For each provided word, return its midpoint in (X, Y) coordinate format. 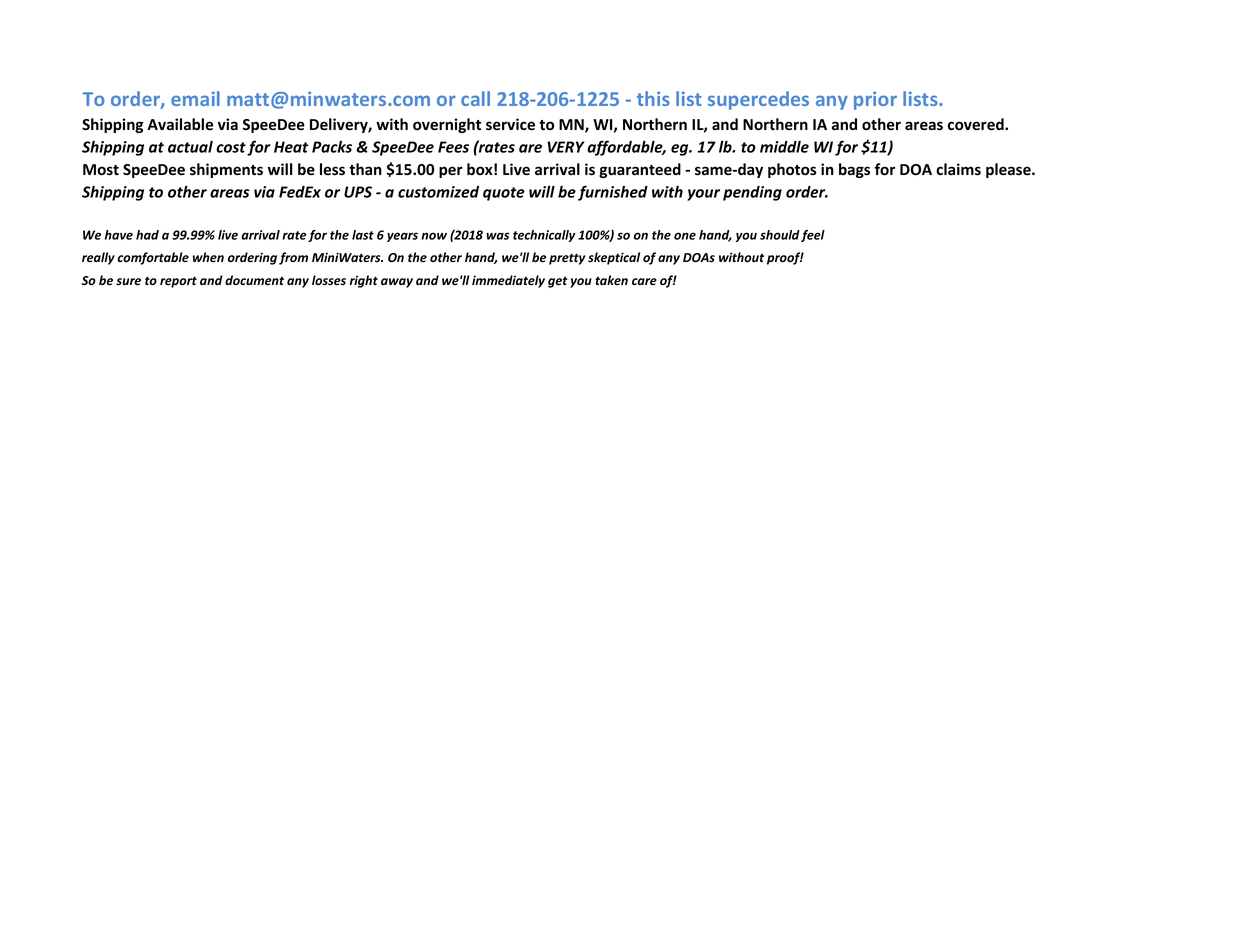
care (644, 281)
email (195, 98)
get (558, 282)
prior (875, 100)
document (254, 280)
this (653, 98)
